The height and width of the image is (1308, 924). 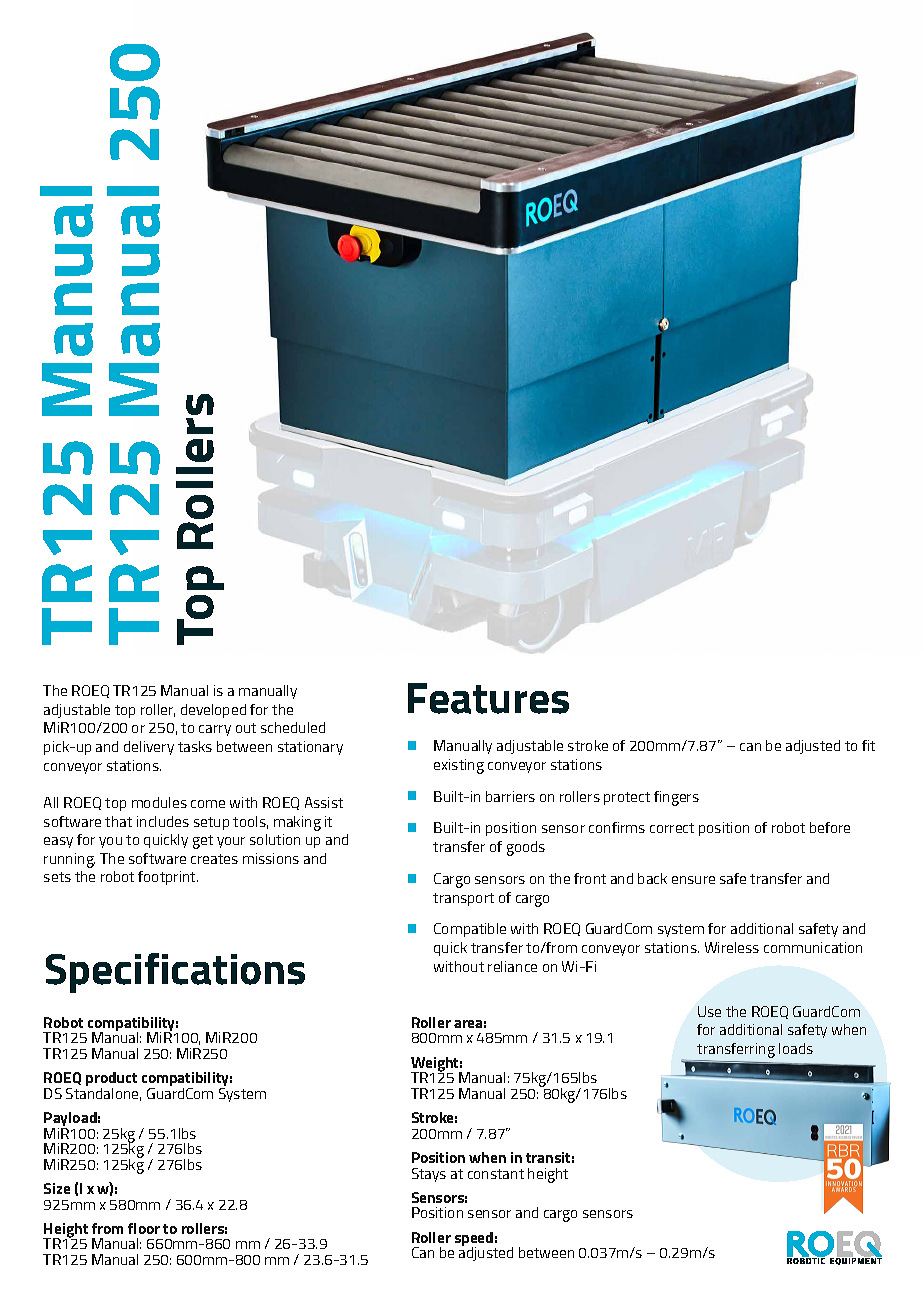 I want to click on developed, so click(x=213, y=711).
